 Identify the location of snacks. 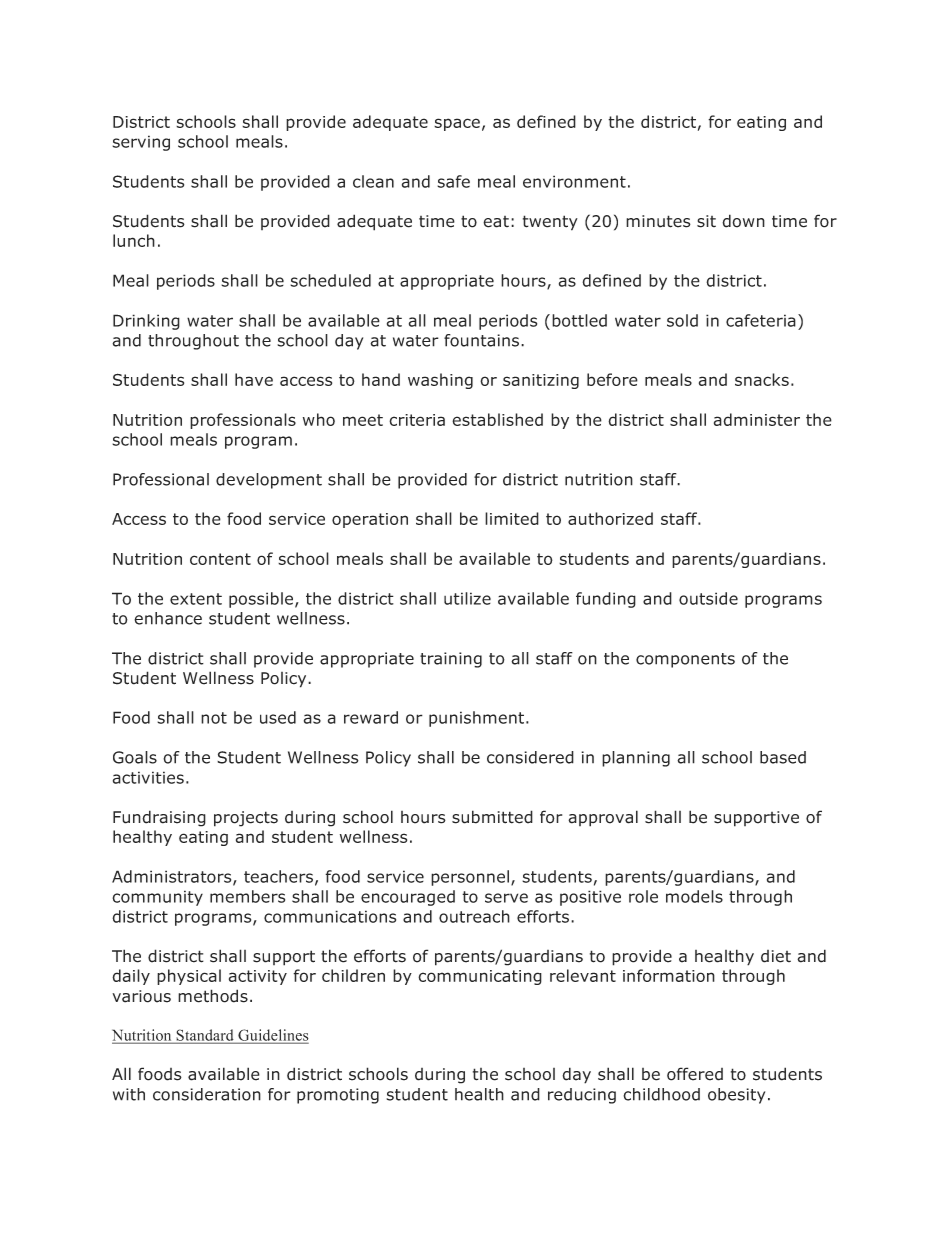
(762, 379).
